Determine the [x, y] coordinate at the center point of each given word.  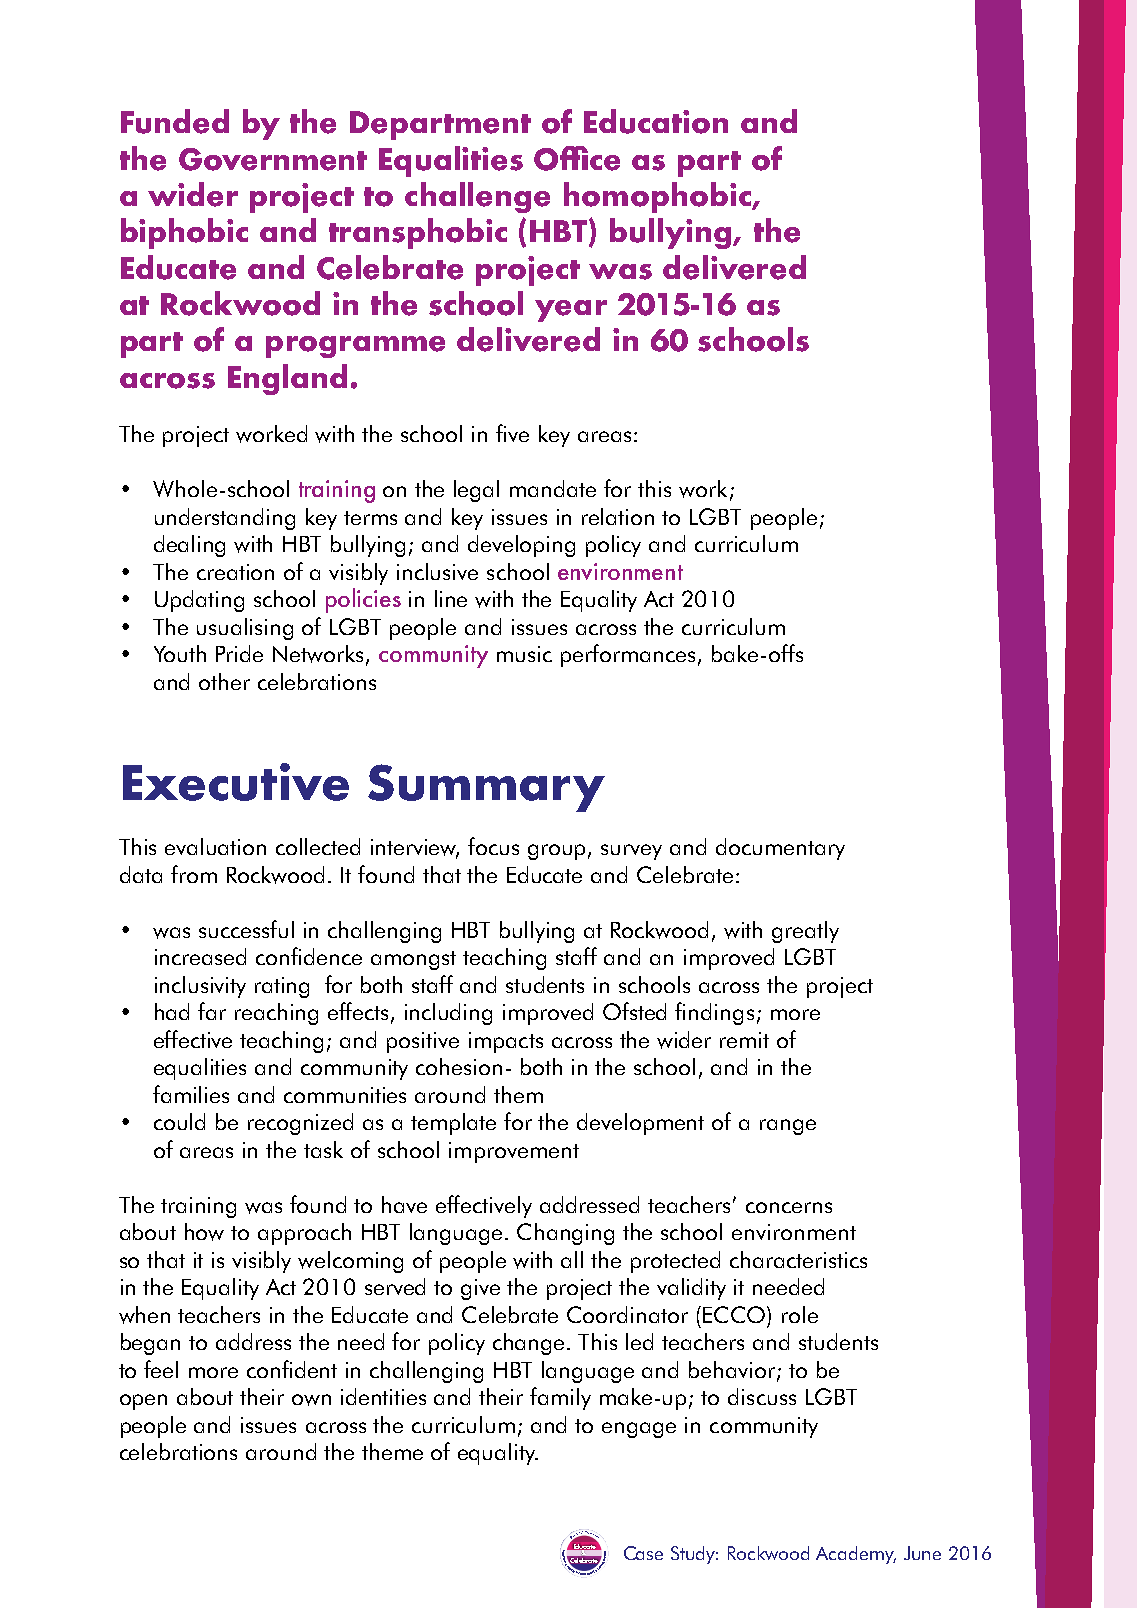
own [311, 1400]
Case [643, 1553]
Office [577, 158]
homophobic [658, 197]
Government [273, 159]
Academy [856, 1555]
